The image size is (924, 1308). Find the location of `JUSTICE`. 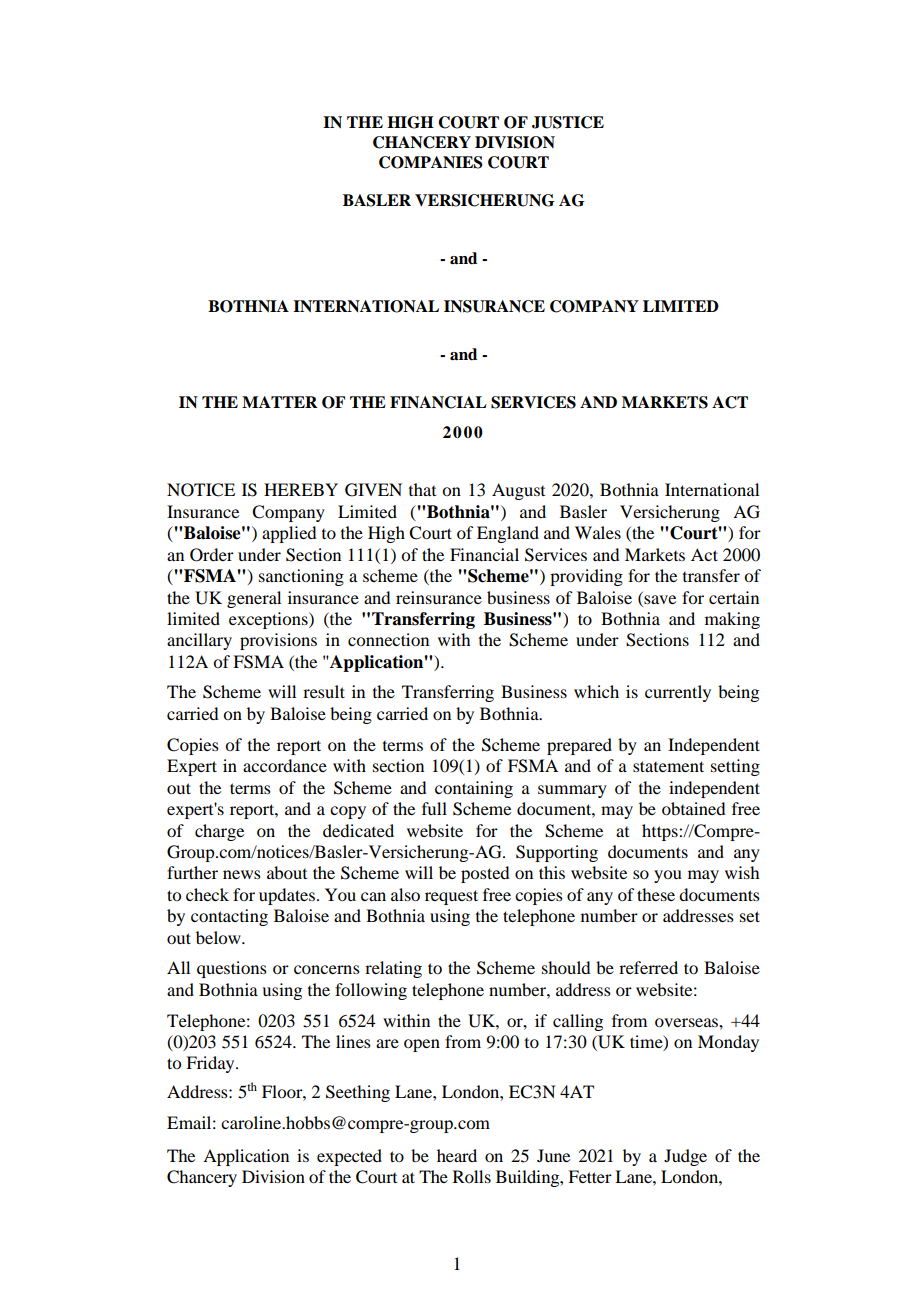

JUSTICE is located at coordinates (568, 122).
